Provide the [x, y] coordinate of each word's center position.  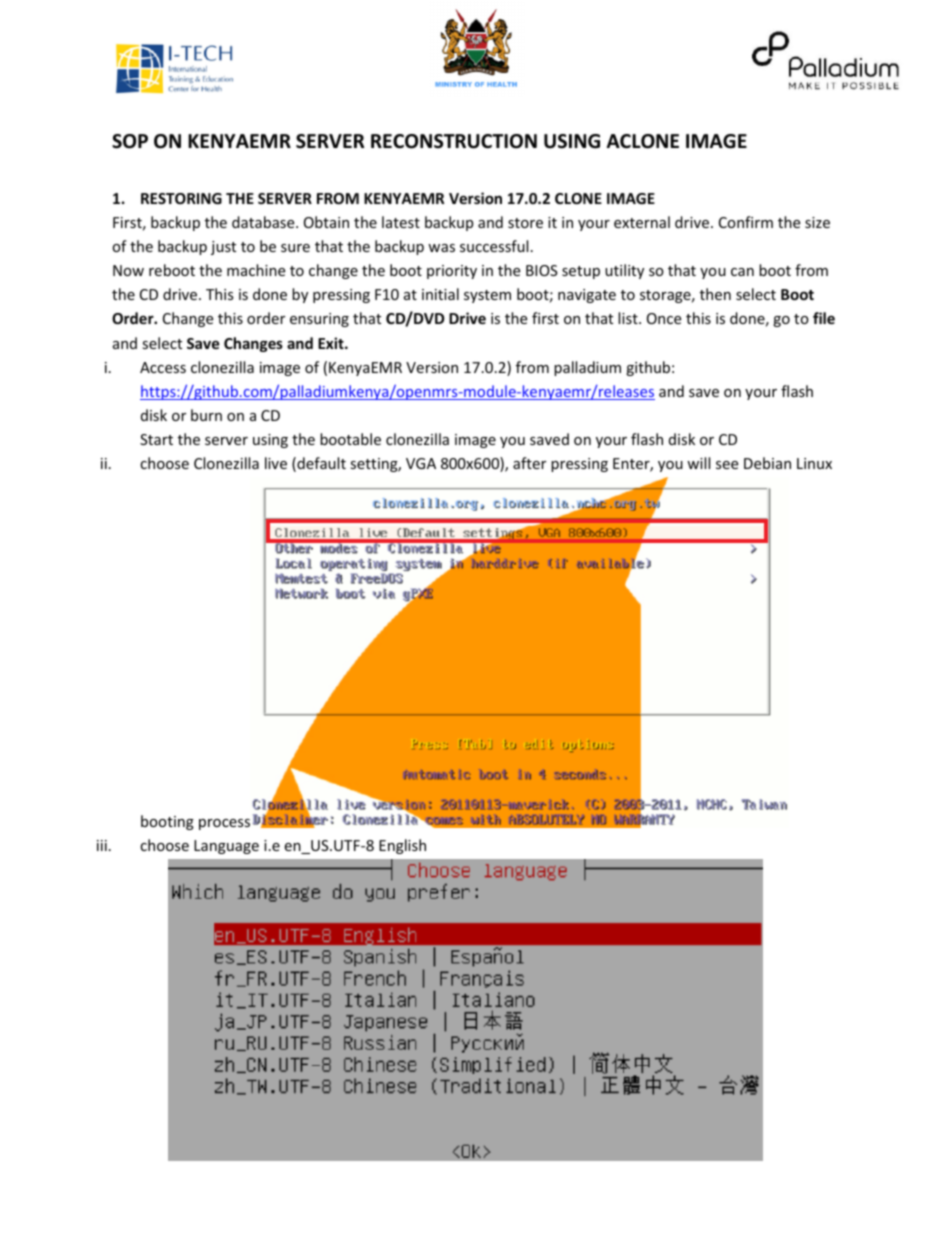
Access [163, 367]
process [224, 824]
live [276, 463]
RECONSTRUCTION [454, 141]
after [529, 463]
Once [664, 318]
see [727, 465]
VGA [421, 463]
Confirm [746, 222]
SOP [130, 141]
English [402, 846]
